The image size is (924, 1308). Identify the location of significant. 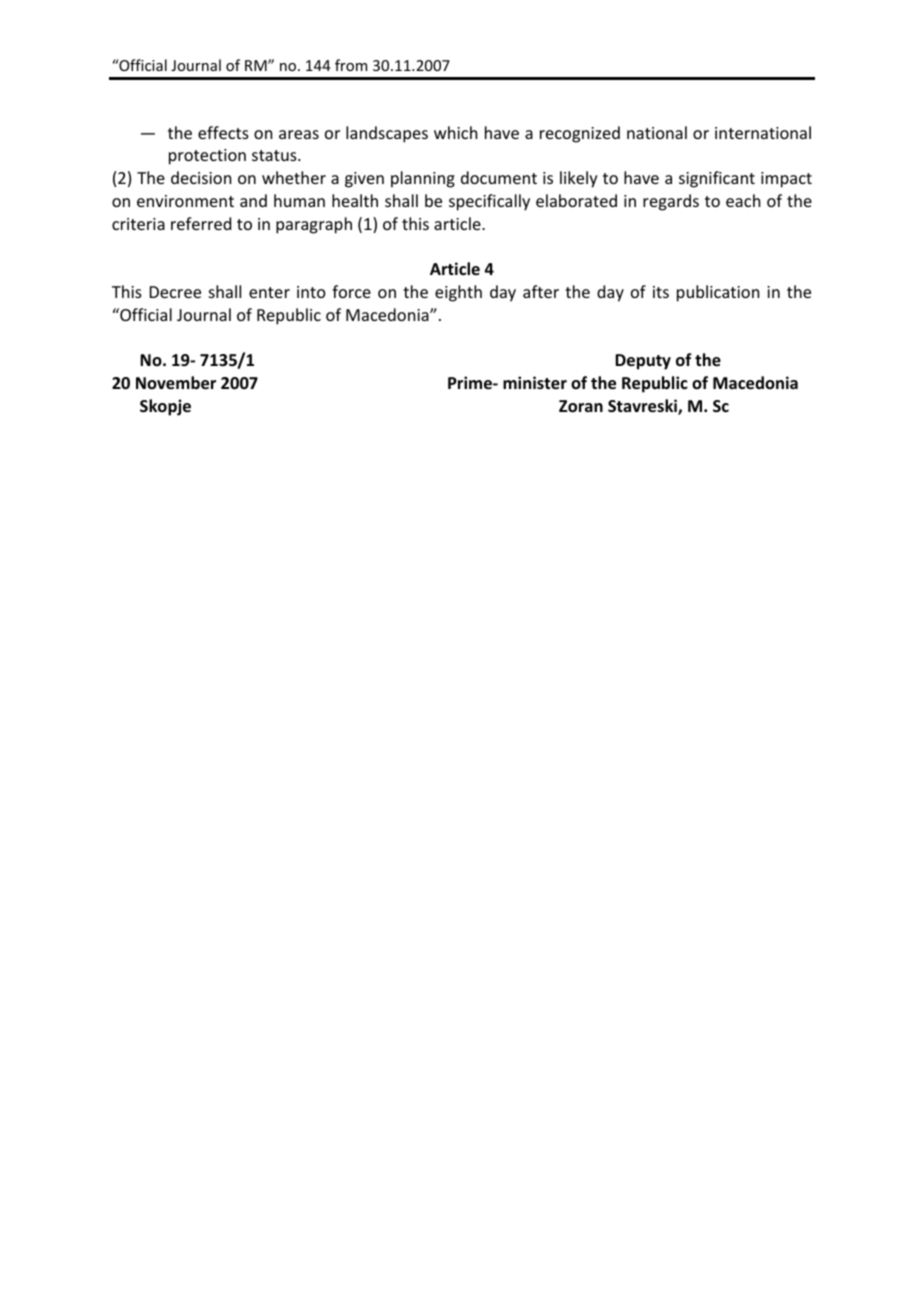
(717, 179).
